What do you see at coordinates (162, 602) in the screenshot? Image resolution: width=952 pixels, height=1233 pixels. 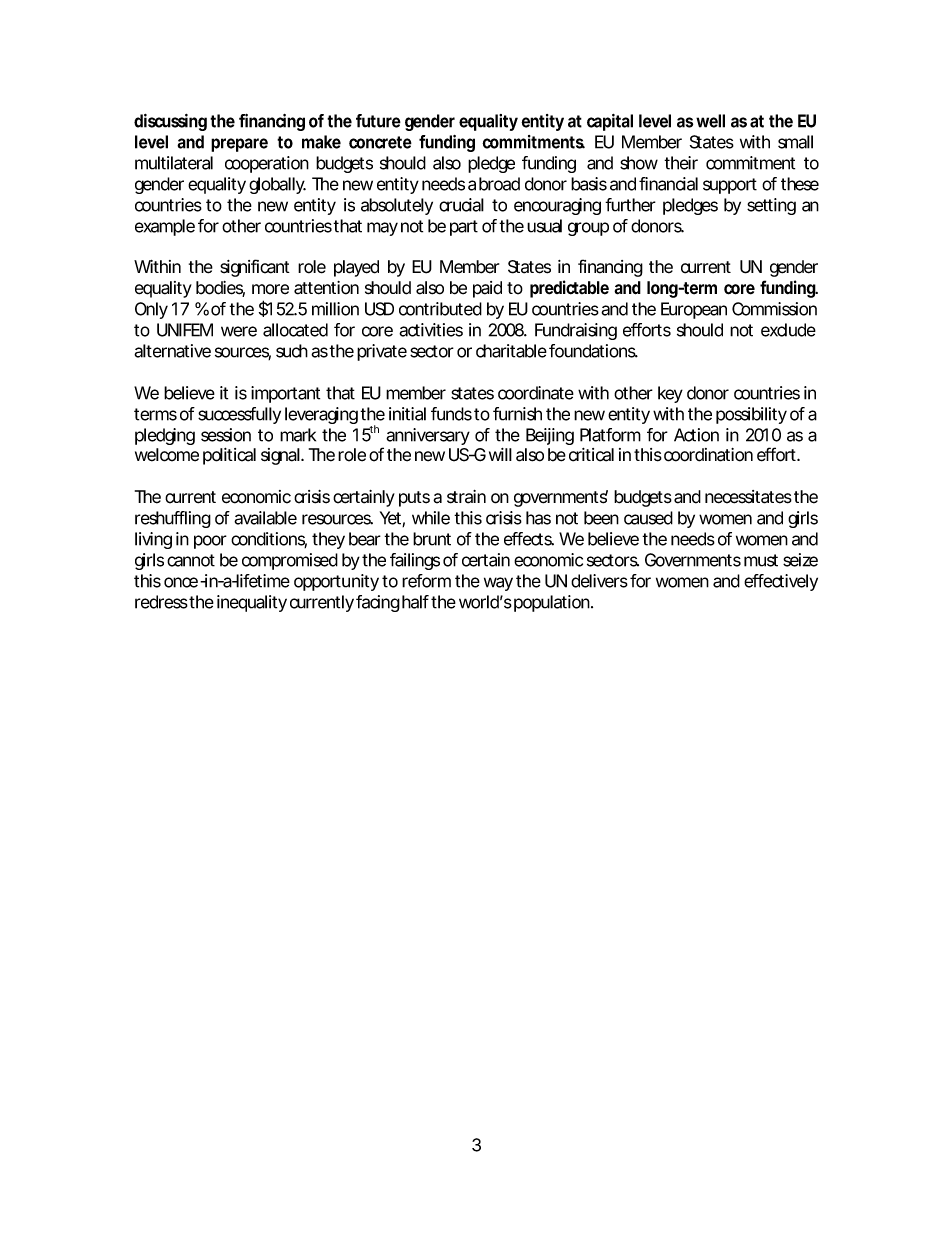 I see `redress` at bounding box center [162, 602].
